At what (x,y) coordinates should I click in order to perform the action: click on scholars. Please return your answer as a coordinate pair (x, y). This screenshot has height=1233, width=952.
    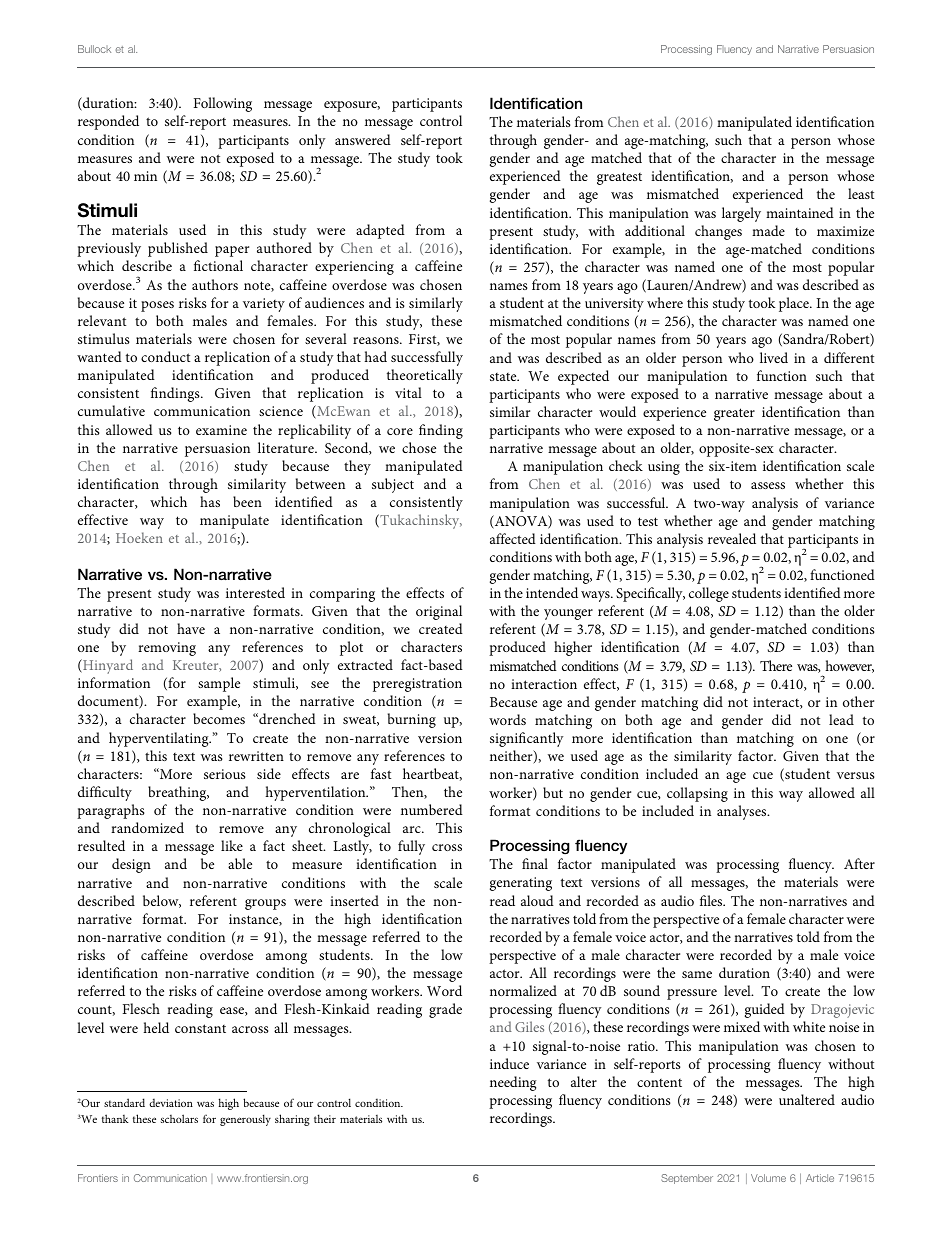
    Looking at the image, I should click on (179, 1118).
